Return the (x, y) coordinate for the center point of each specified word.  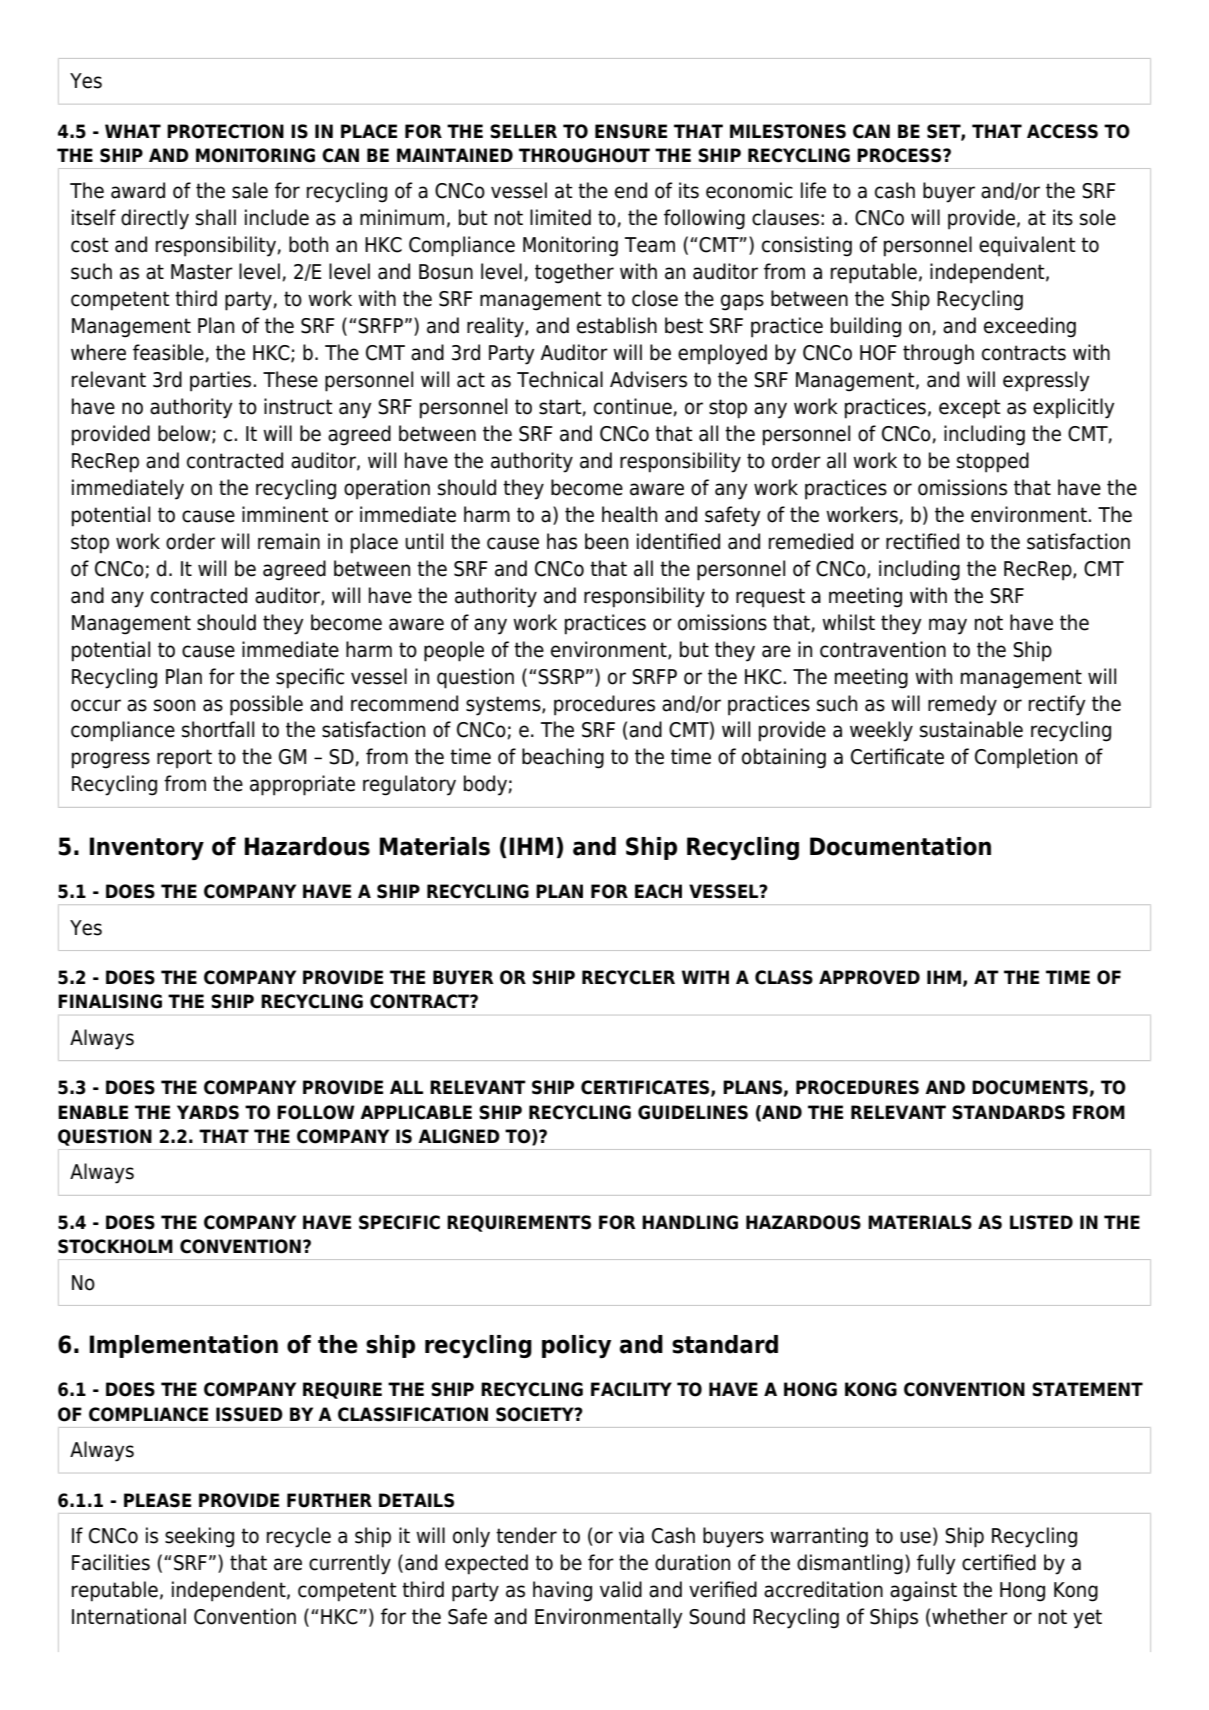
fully (936, 1564)
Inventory (147, 848)
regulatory (409, 785)
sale (250, 190)
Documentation (900, 846)
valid (621, 1589)
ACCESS (1062, 131)
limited (560, 217)
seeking (199, 1537)
